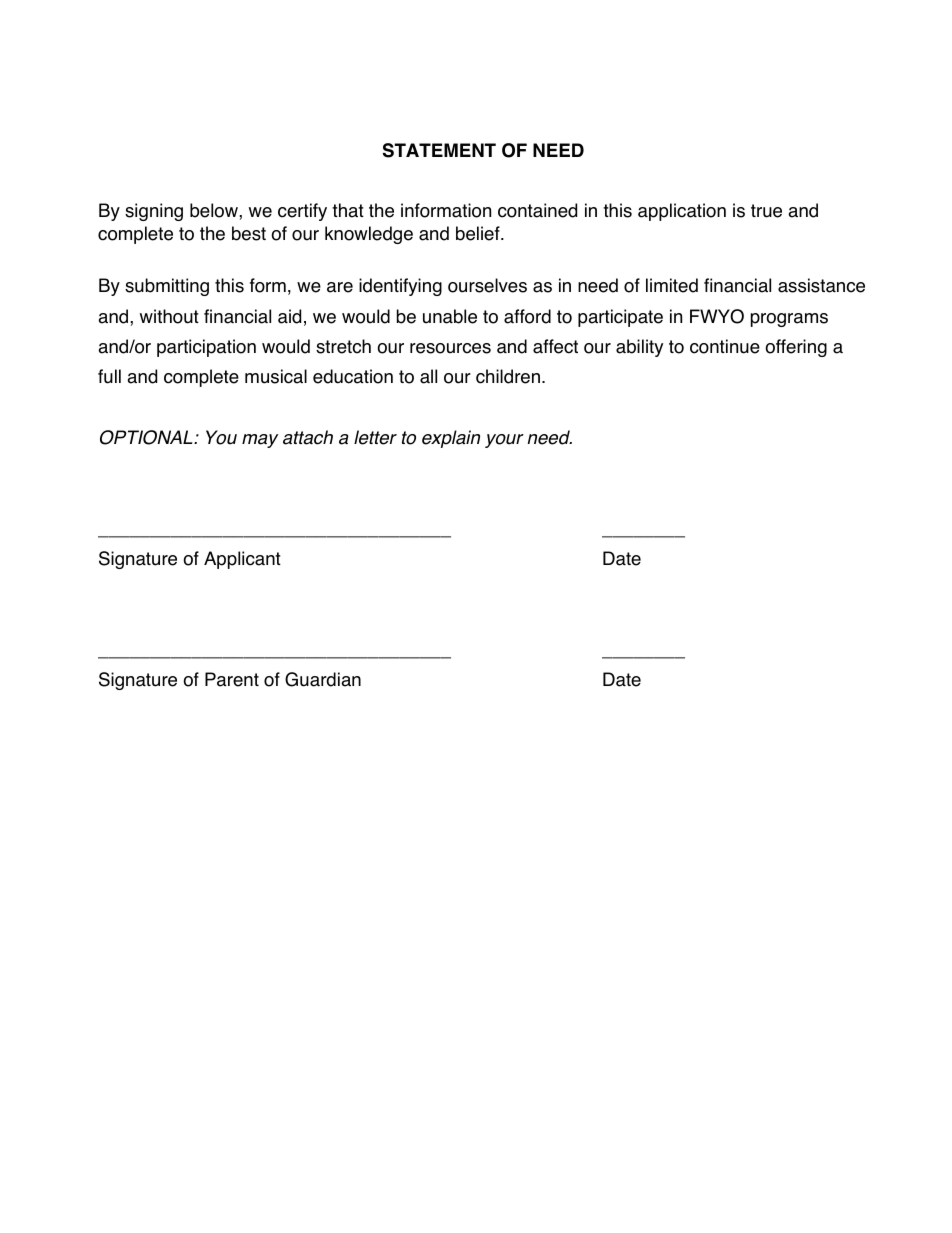 The width and height of the screenshot is (952, 1233). What do you see at coordinates (504, 441) in the screenshot?
I see `your` at bounding box center [504, 441].
